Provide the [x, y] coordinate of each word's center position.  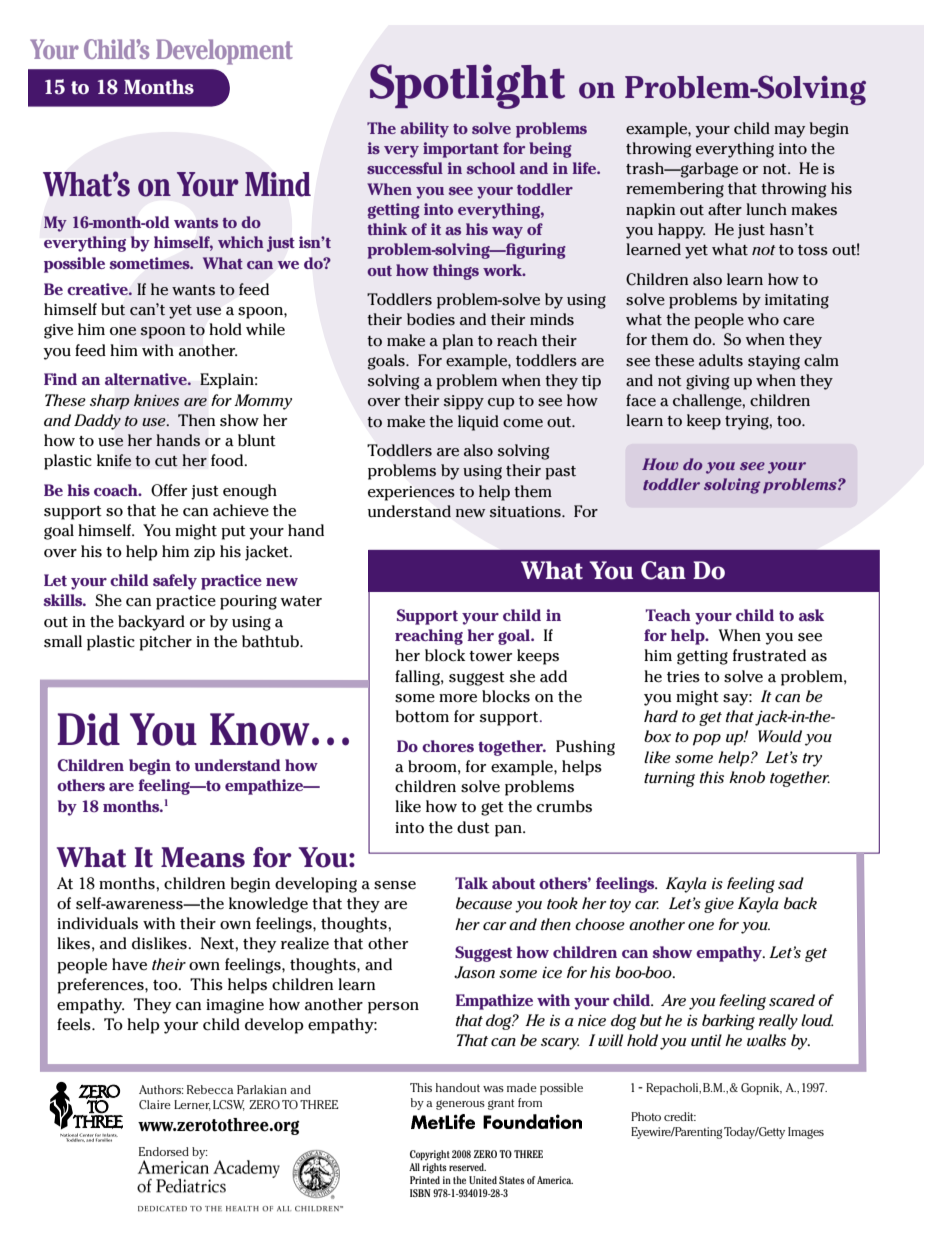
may [789, 132]
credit [680, 1116]
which [241, 242]
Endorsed [164, 1151]
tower [490, 656]
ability [424, 130]
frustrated [769, 655]
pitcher [165, 643]
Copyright [430, 1155]
